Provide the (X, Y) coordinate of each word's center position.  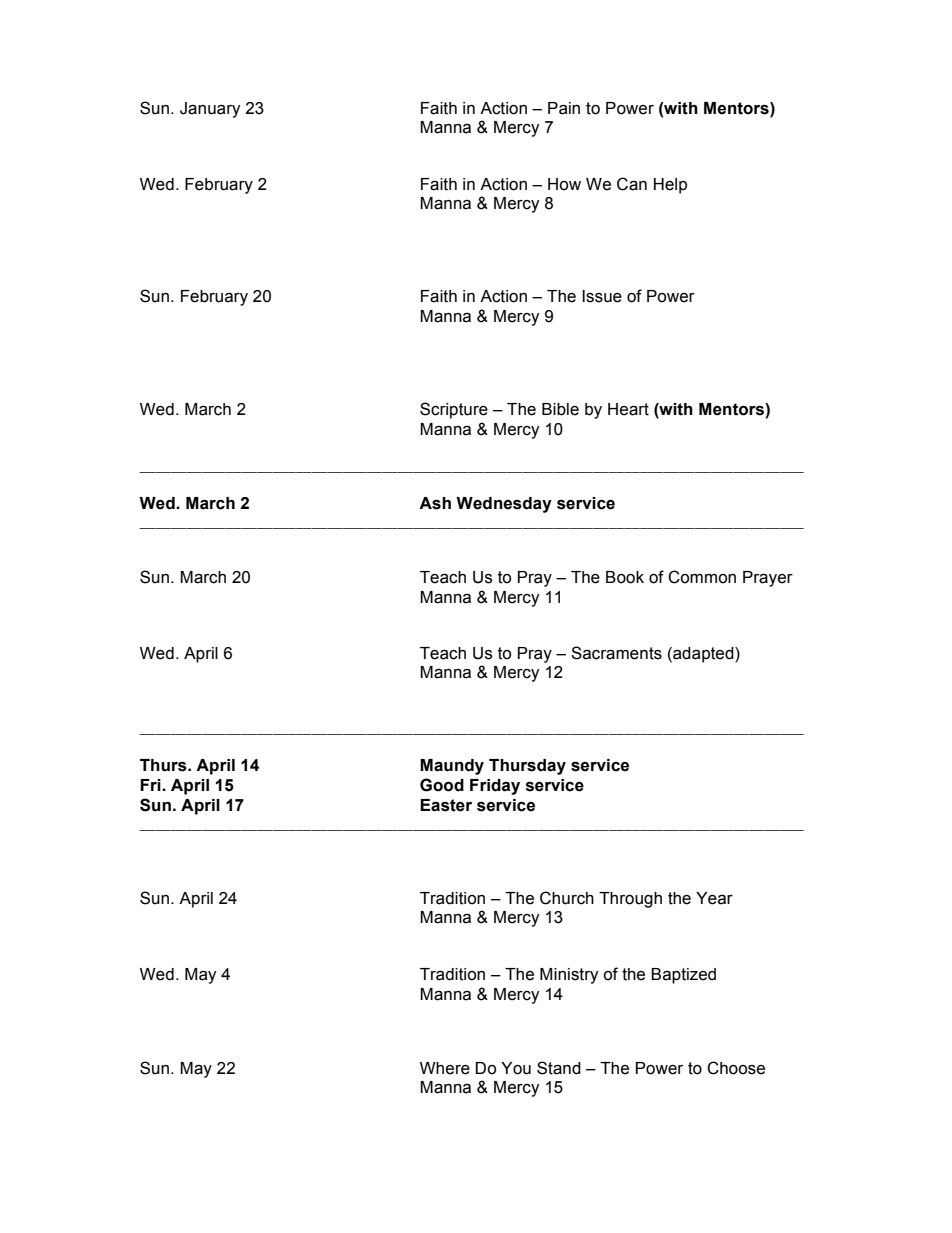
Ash (435, 503)
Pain (564, 108)
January (210, 110)
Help (670, 186)
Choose (736, 1068)
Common (702, 577)
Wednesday (504, 505)
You (516, 1068)
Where (445, 1068)
